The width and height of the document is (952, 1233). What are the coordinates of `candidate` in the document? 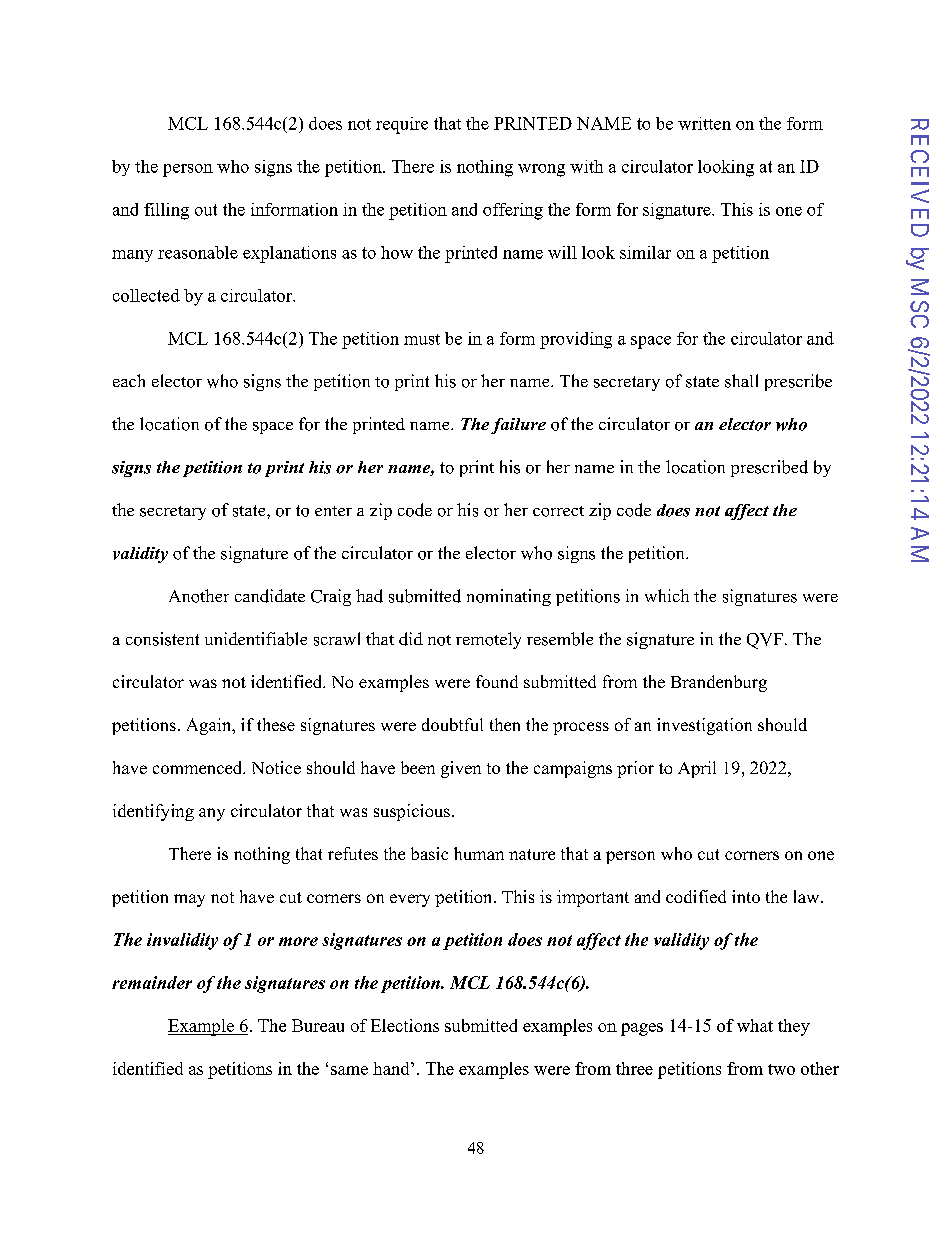 It's located at (270, 596).
